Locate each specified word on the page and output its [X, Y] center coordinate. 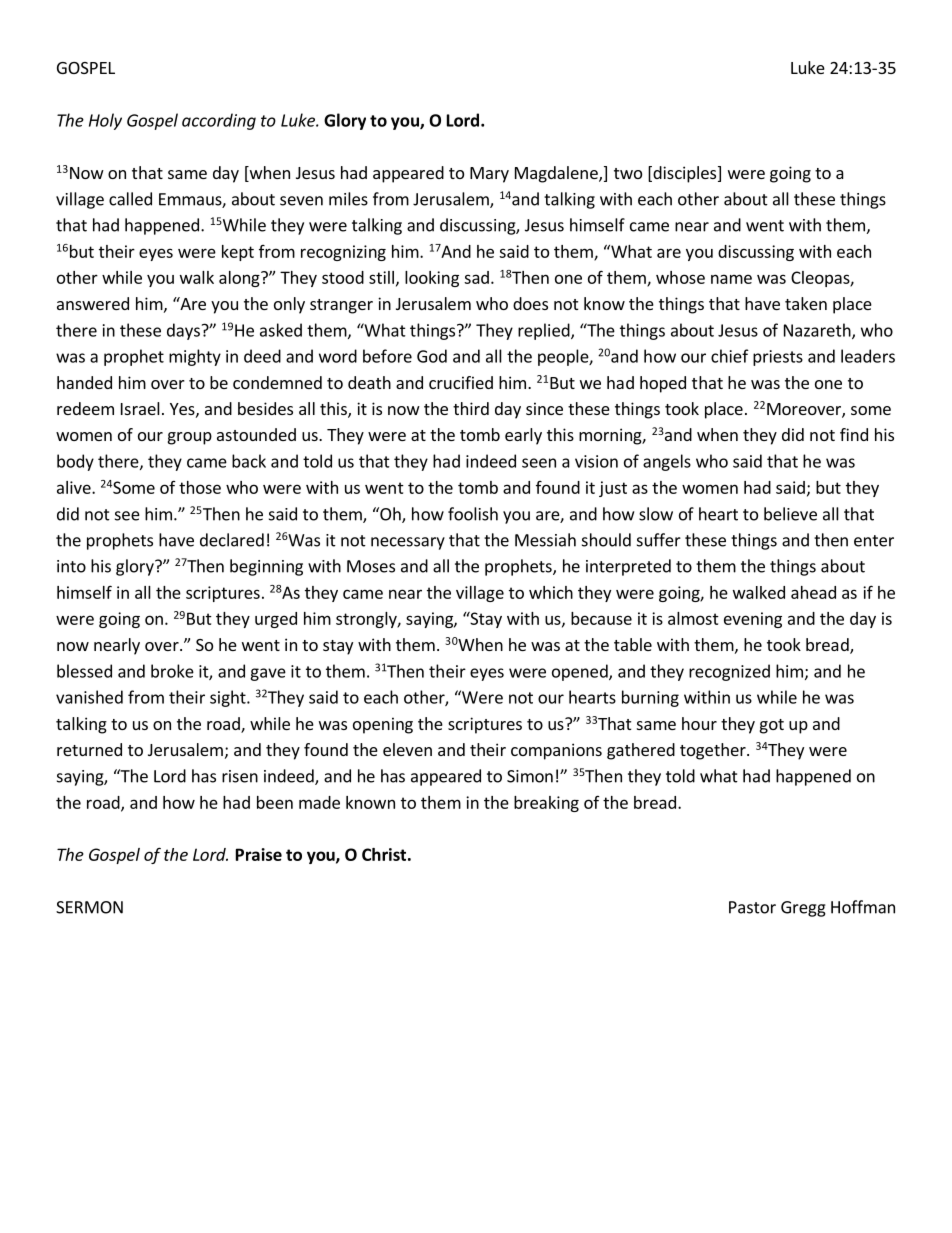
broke [172, 671]
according [219, 121]
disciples [685, 174]
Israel [140, 408]
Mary [489, 175]
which [551, 592]
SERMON [89, 907]
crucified [461, 382]
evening [753, 620]
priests [778, 358]
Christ [384, 854]
